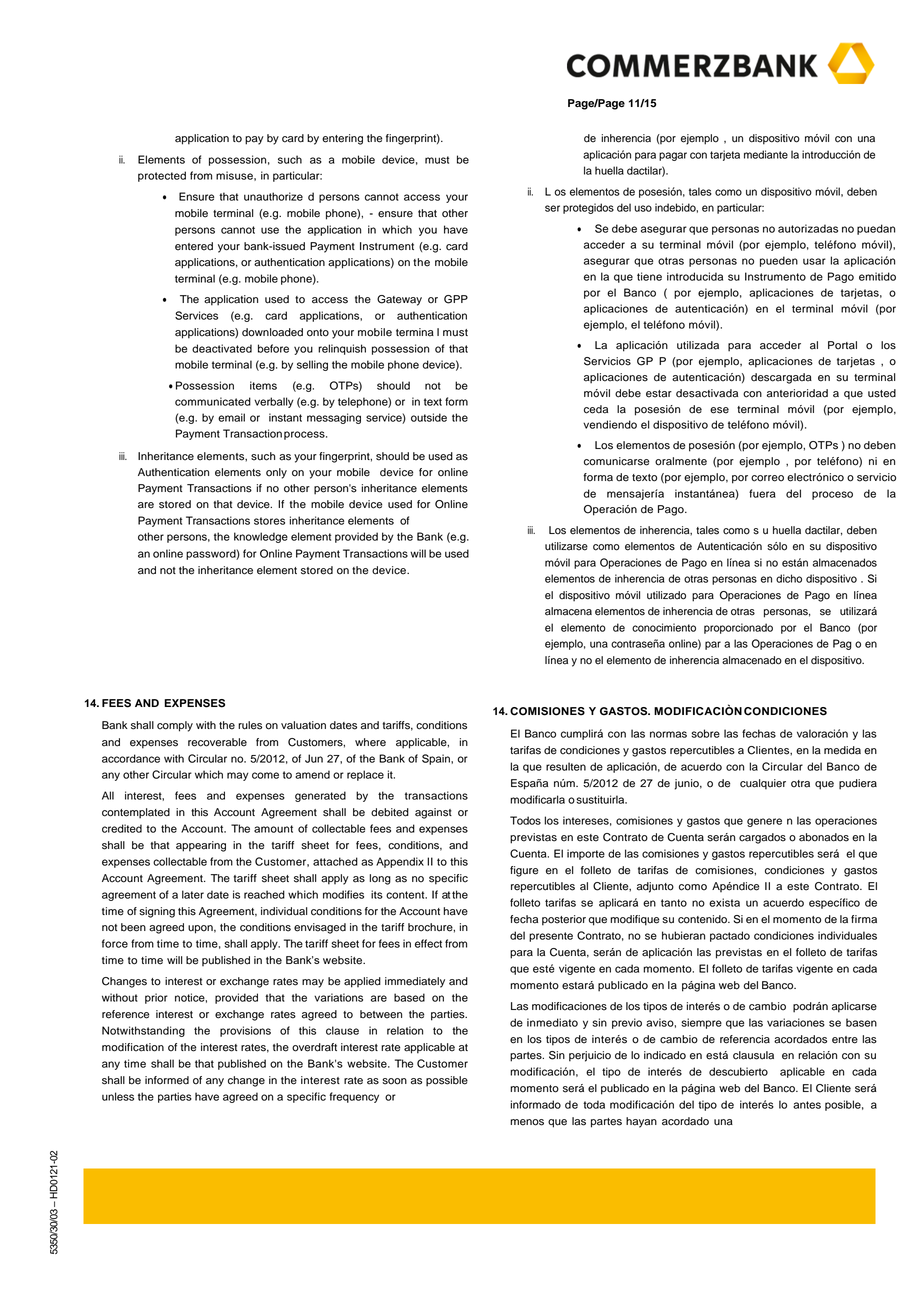 The width and height of the document is (924, 1308). What do you see at coordinates (766, 154) in the document?
I see `mediante` at bounding box center [766, 154].
